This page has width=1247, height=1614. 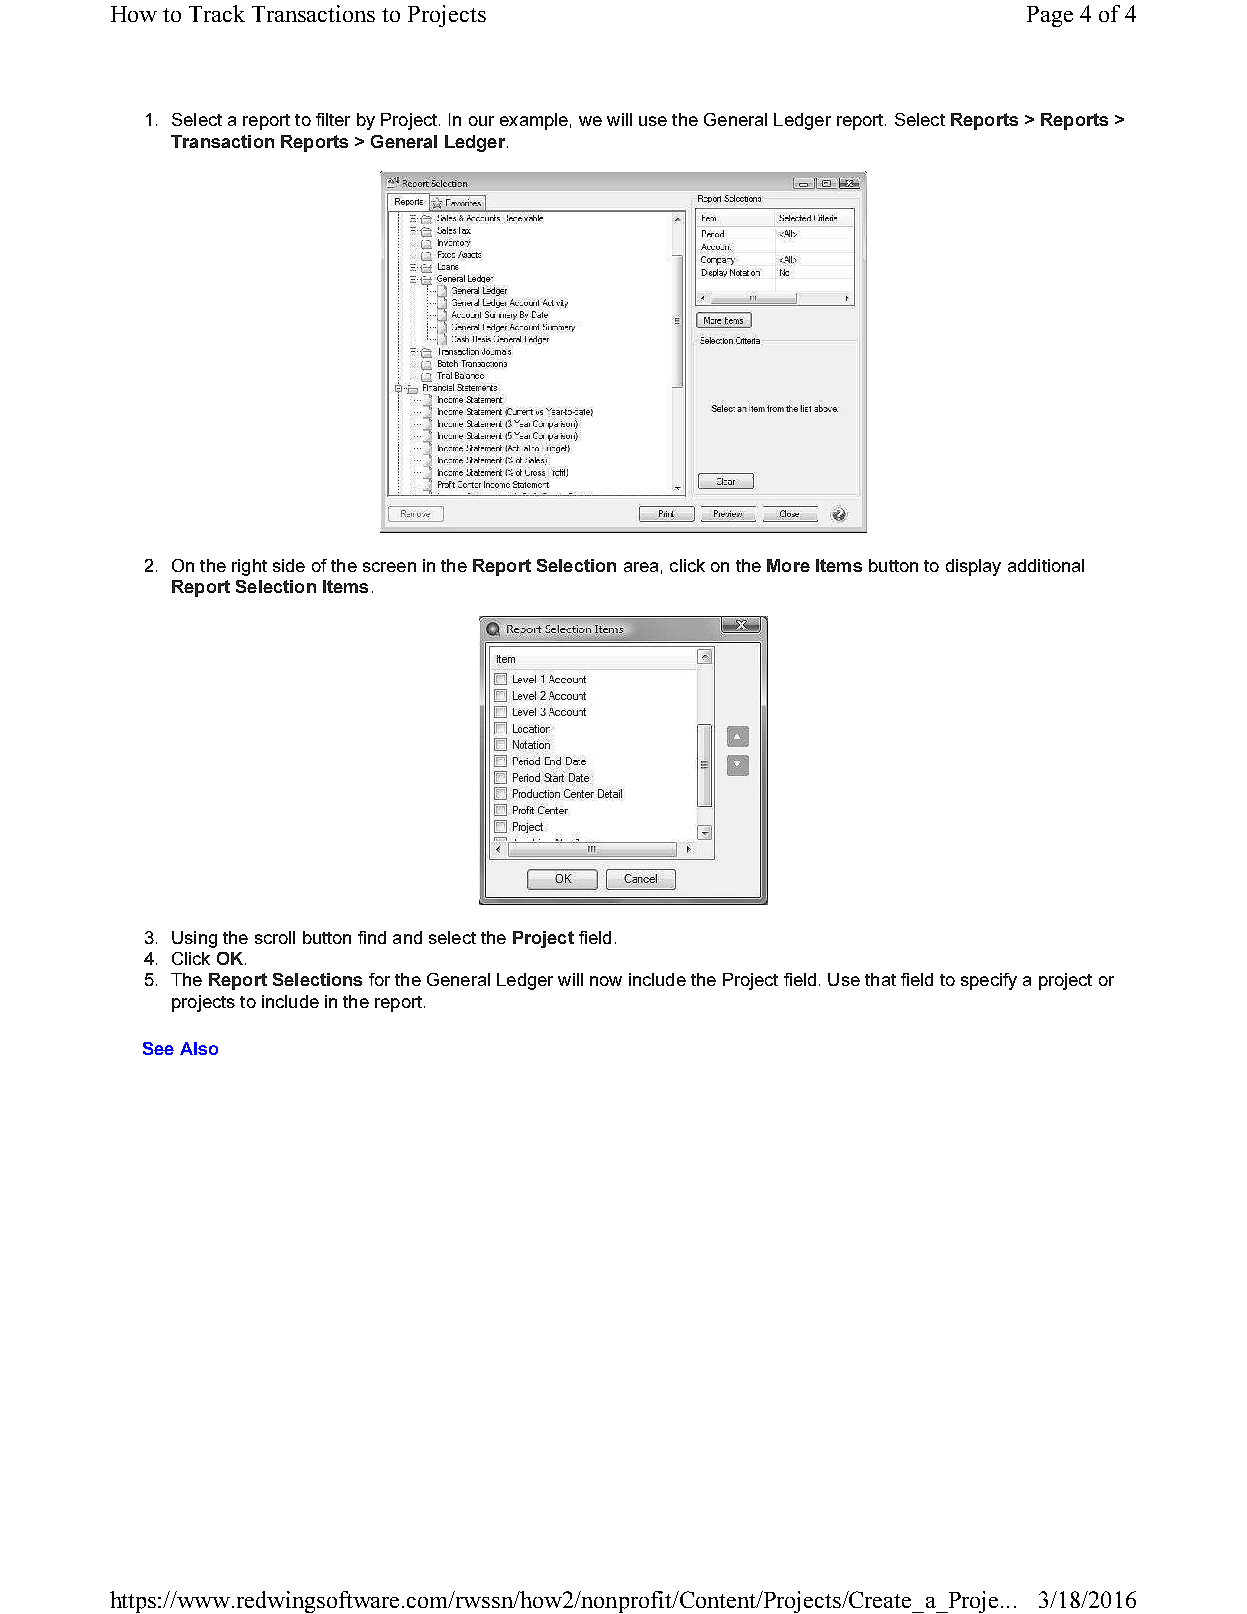 What do you see at coordinates (1046, 565) in the page?
I see `additional` at bounding box center [1046, 565].
